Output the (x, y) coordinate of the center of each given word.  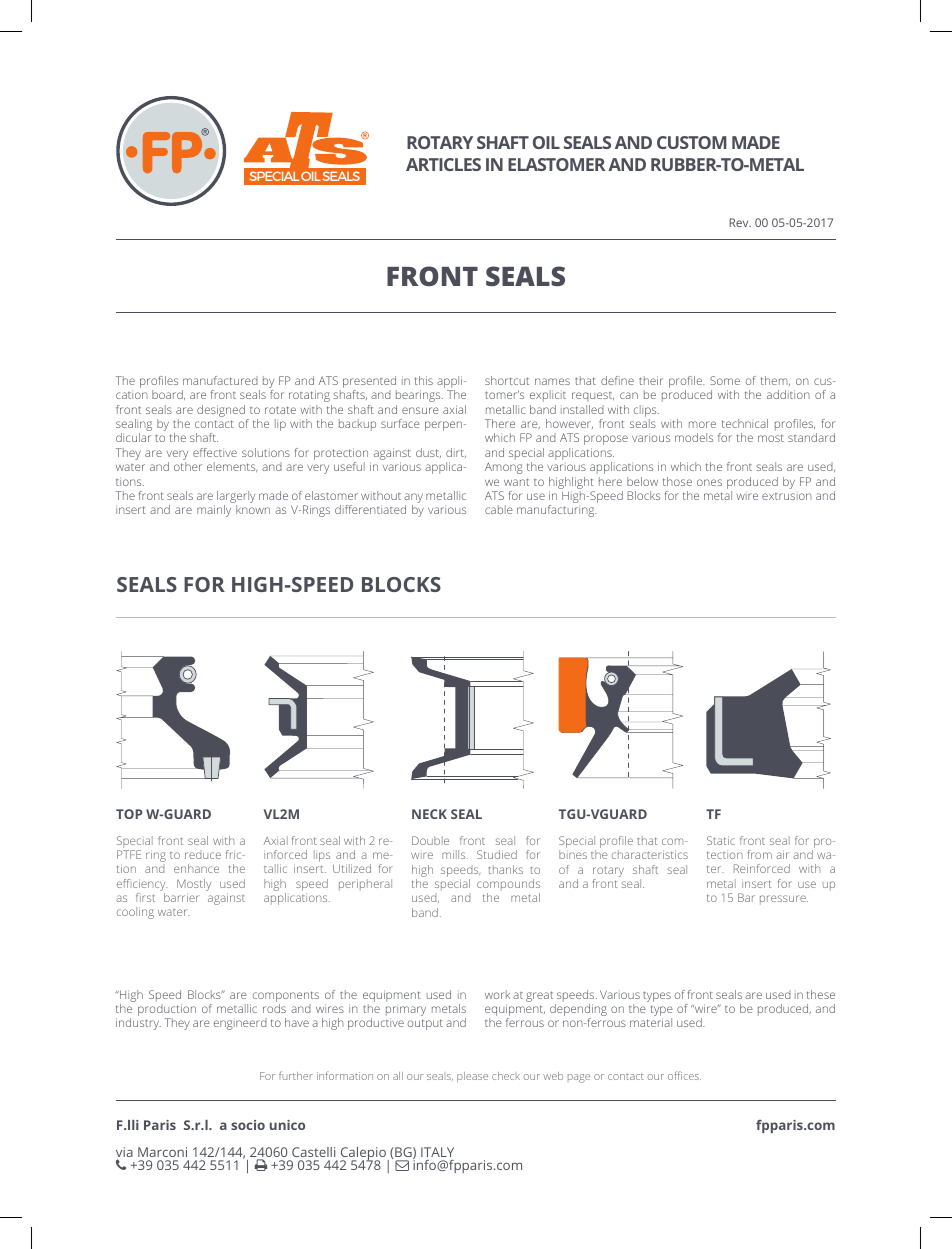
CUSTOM (692, 142)
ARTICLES (443, 164)
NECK (429, 814)
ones (709, 482)
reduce (203, 855)
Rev (740, 222)
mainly (214, 511)
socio (248, 1125)
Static (721, 840)
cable (499, 509)
